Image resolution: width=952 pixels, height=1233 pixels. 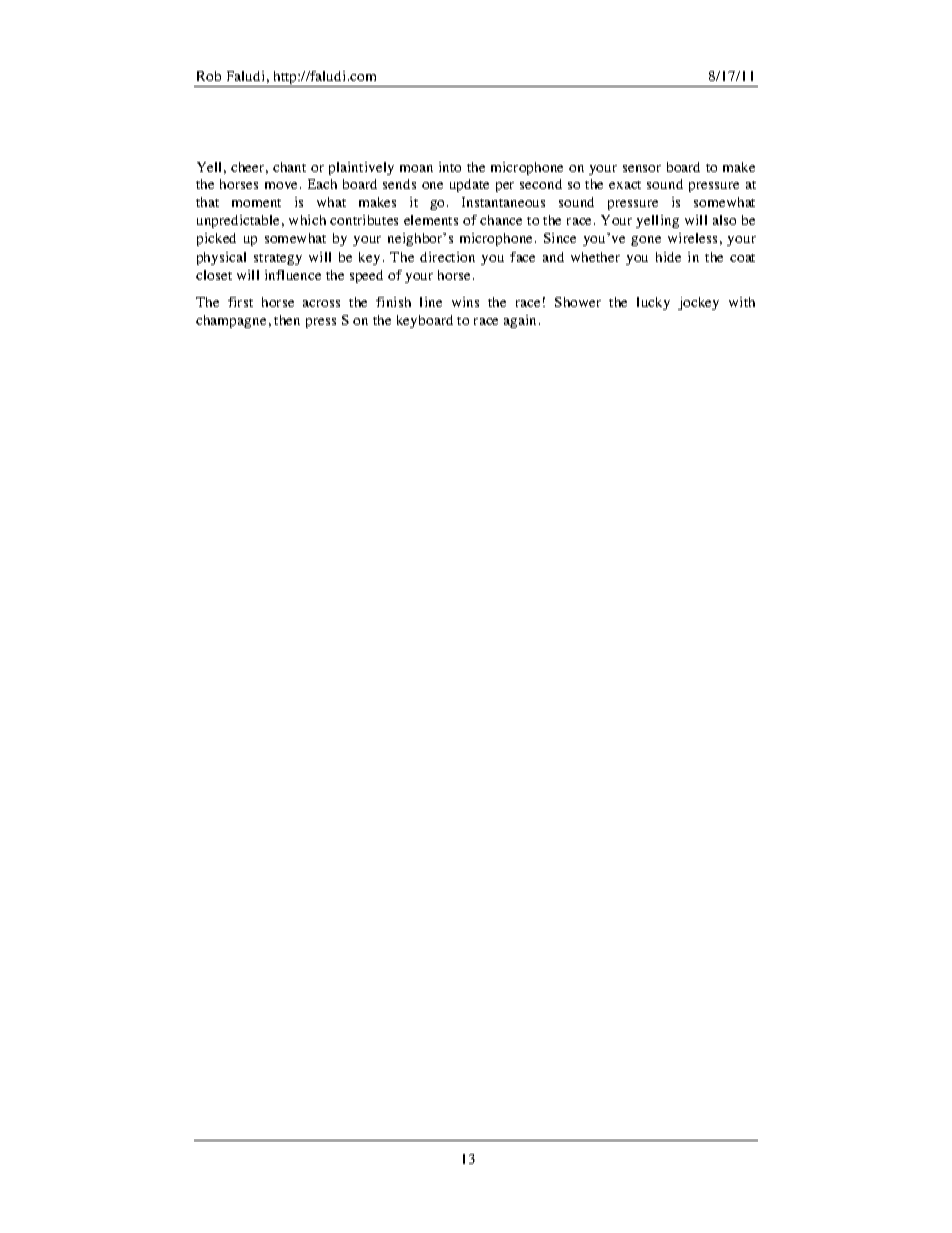 I want to click on then, so click(x=287, y=320).
